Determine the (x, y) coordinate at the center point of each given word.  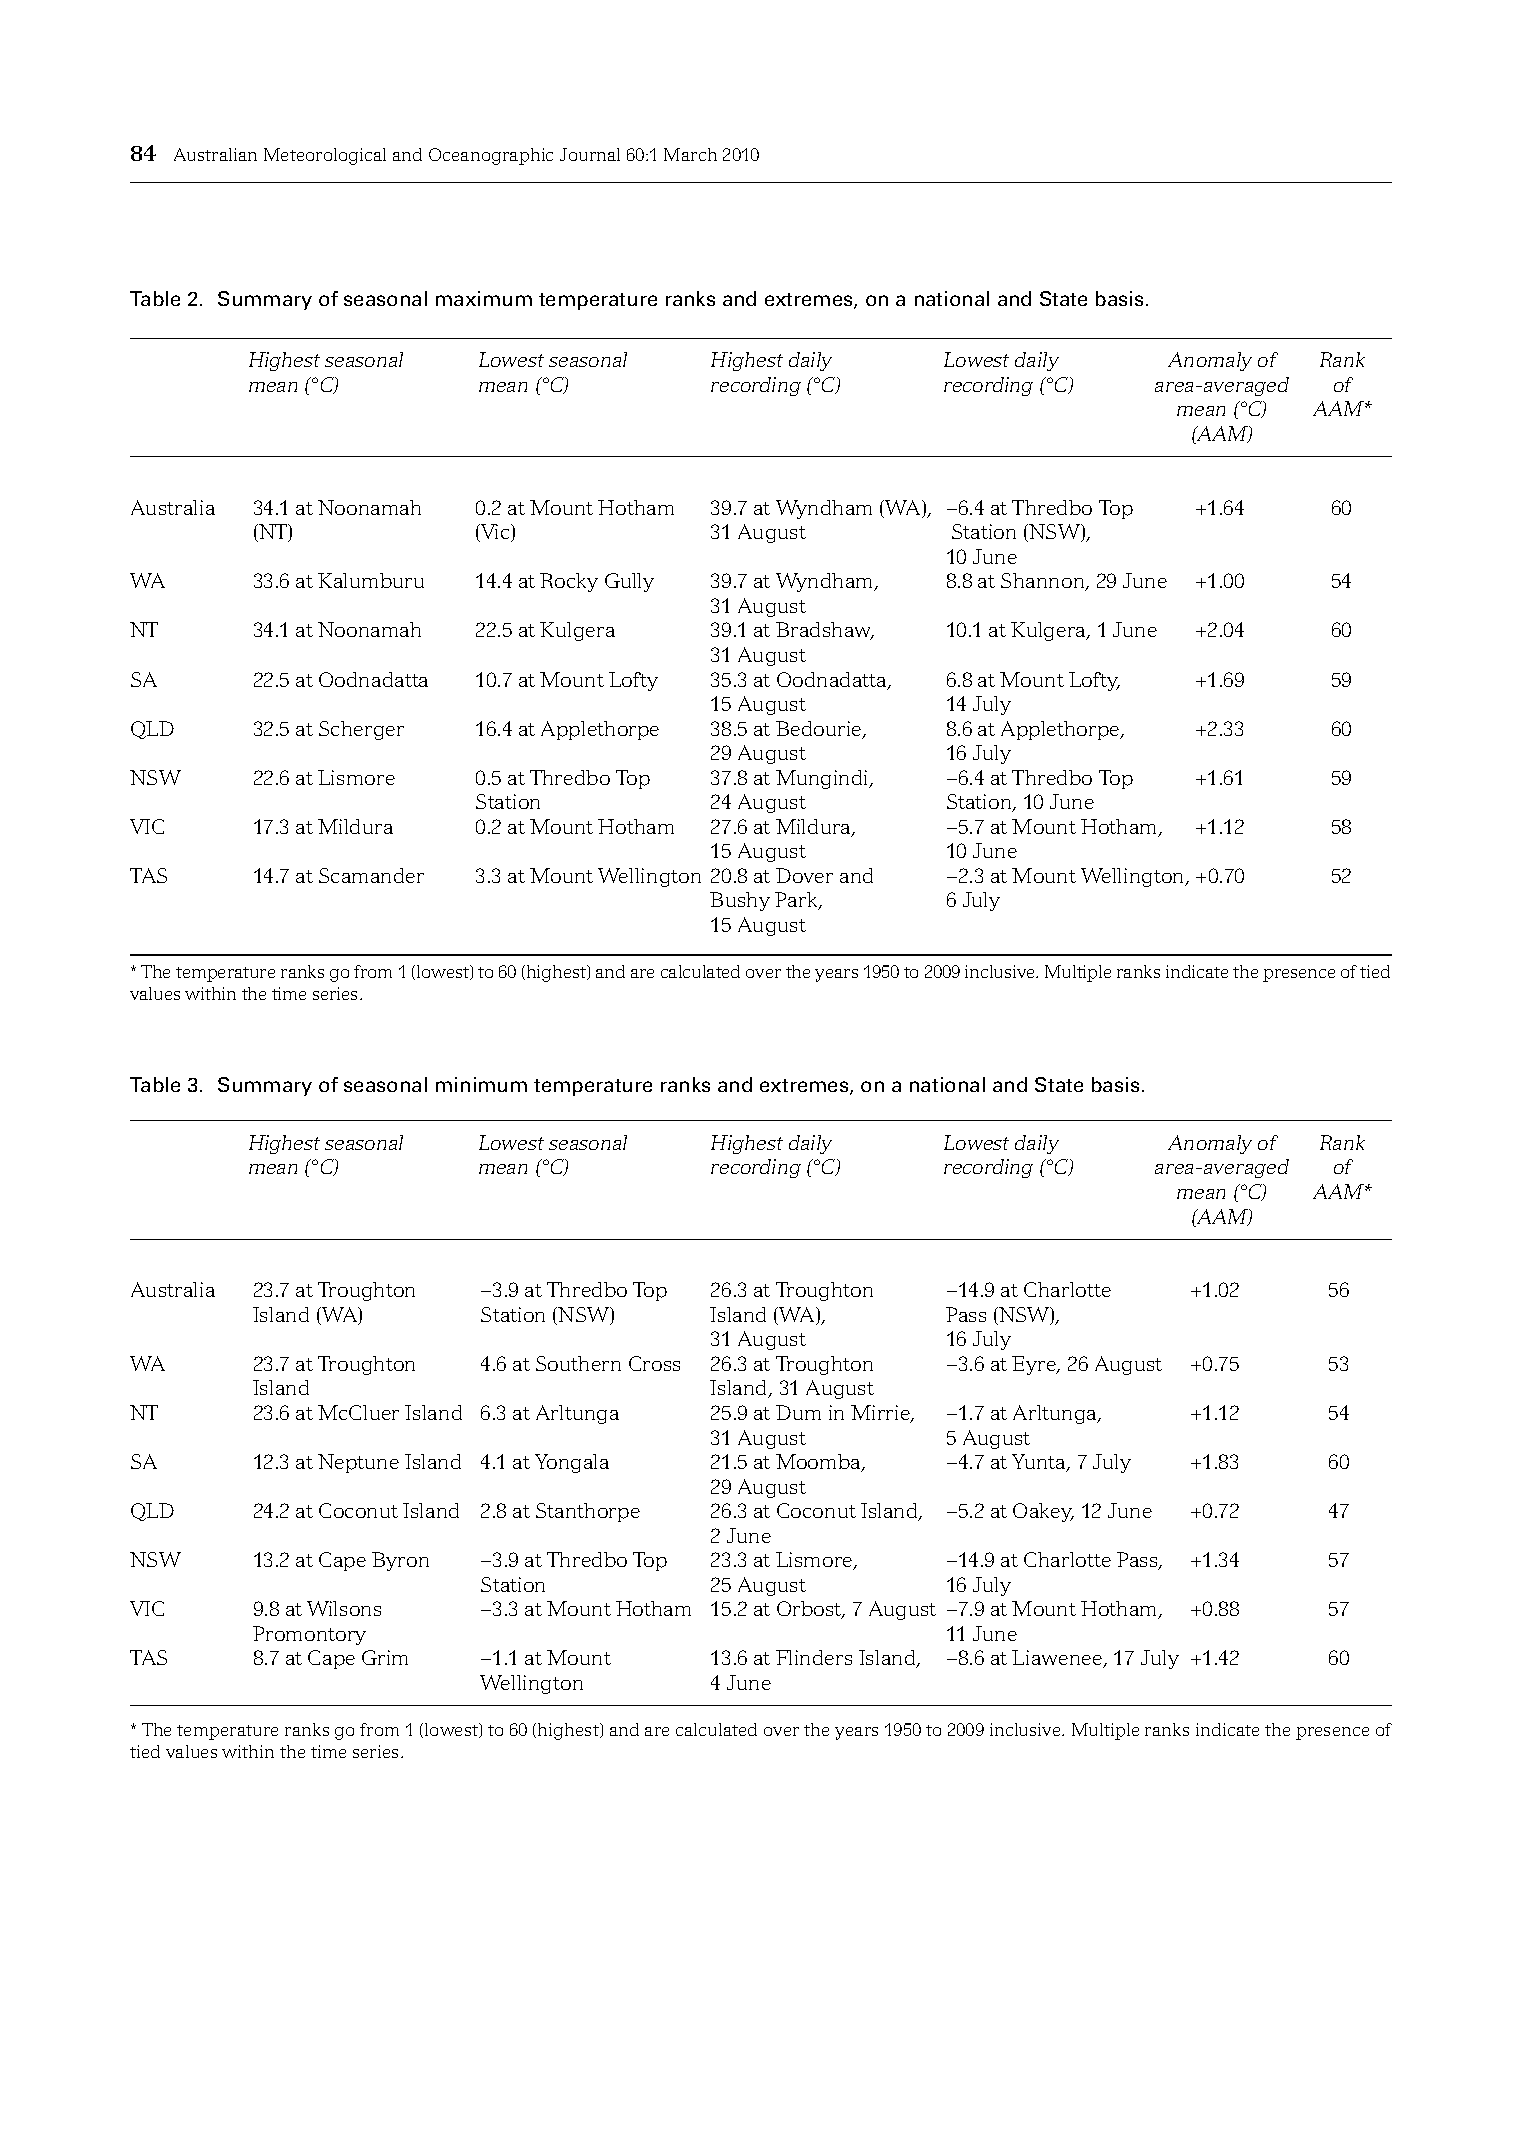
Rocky (569, 582)
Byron (400, 1561)
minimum (481, 1084)
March (690, 154)
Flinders (814, 1657)
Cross (654, 1363)
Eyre (1035, 1365)
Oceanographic (491, 156)
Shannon (1044, 582)
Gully (629, 582)
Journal (590, 154)
